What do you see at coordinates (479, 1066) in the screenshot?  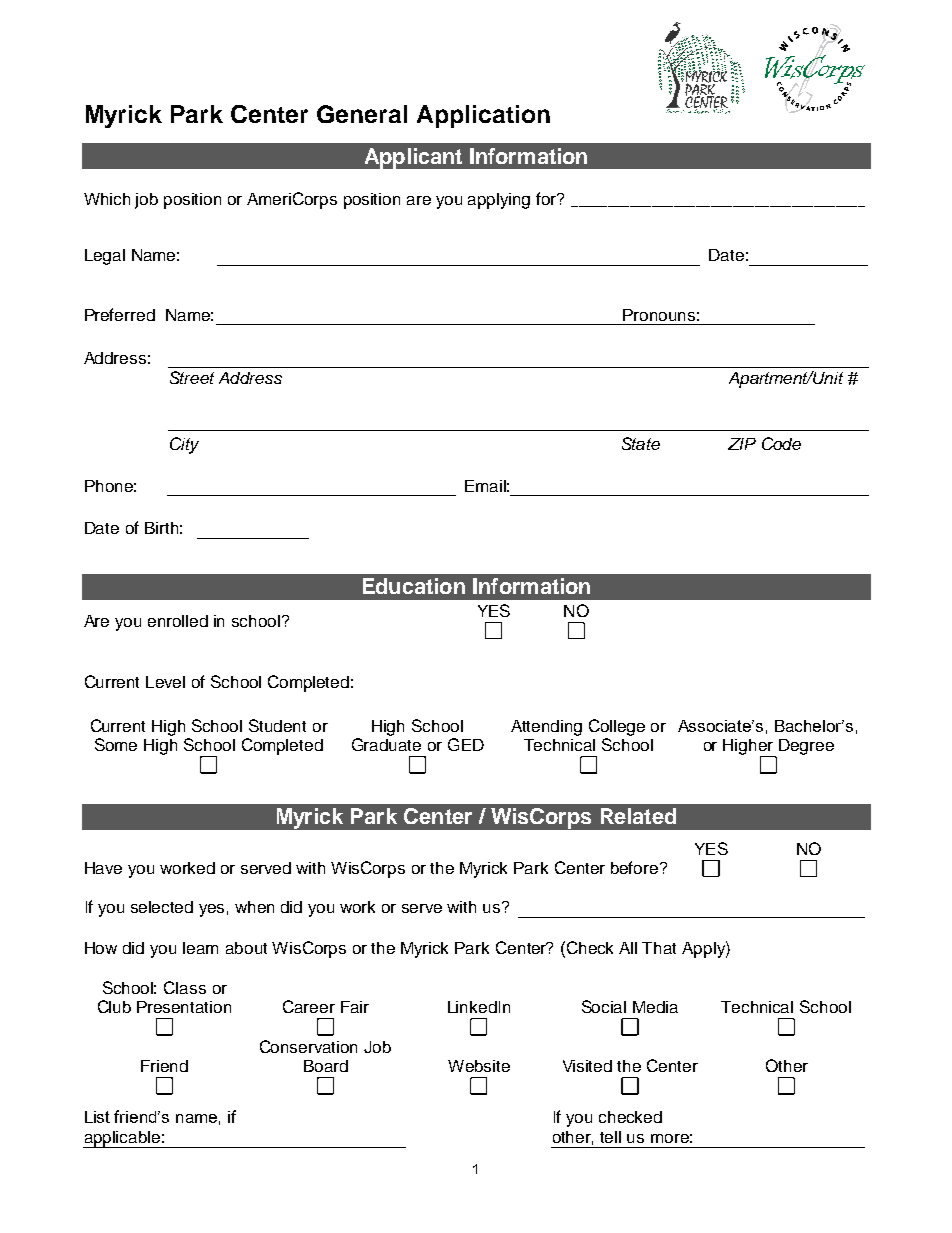 I see `Website` at bounding box center [479, 1066].
